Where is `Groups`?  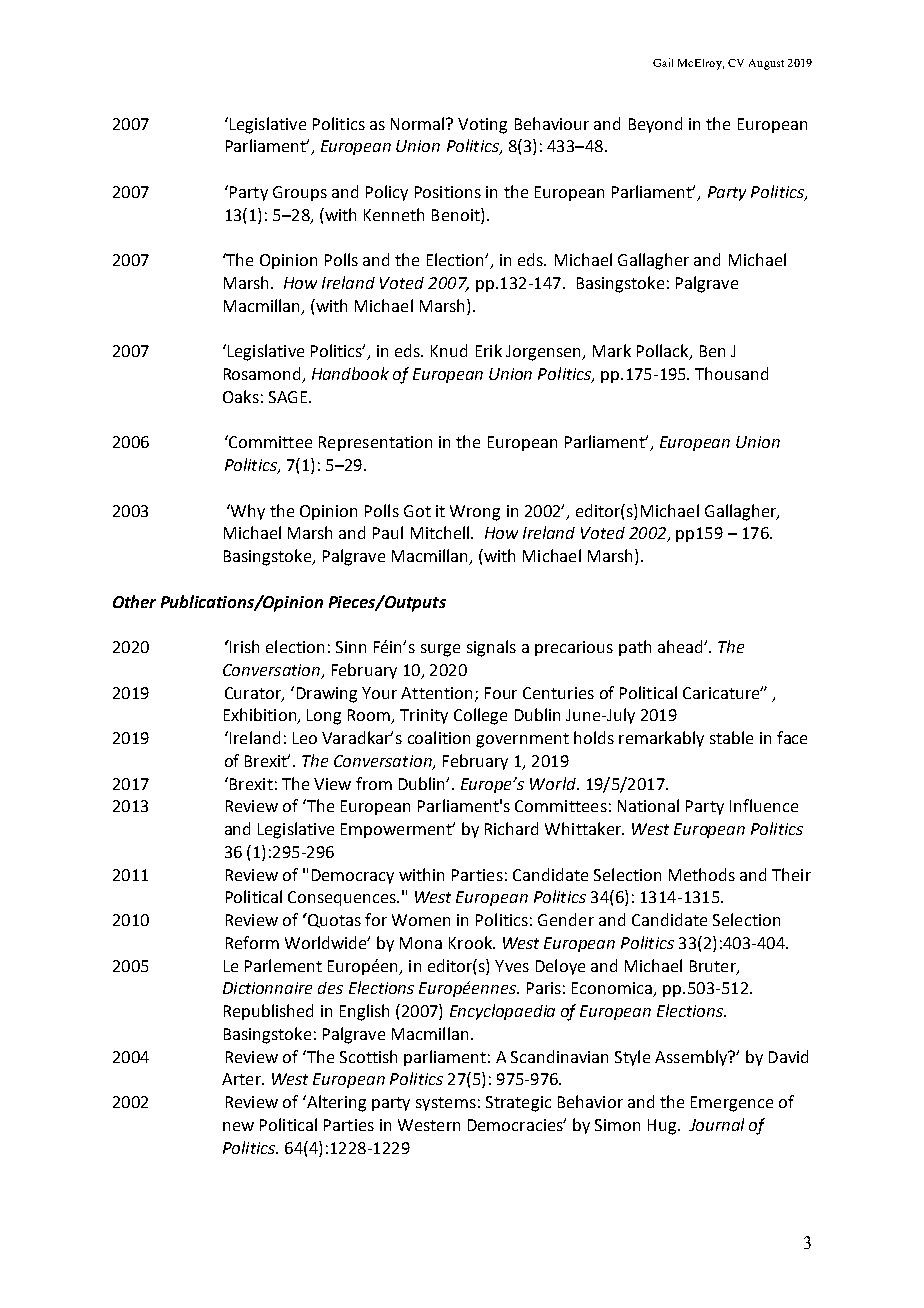
Groups is located at coordinates (300, 193).
